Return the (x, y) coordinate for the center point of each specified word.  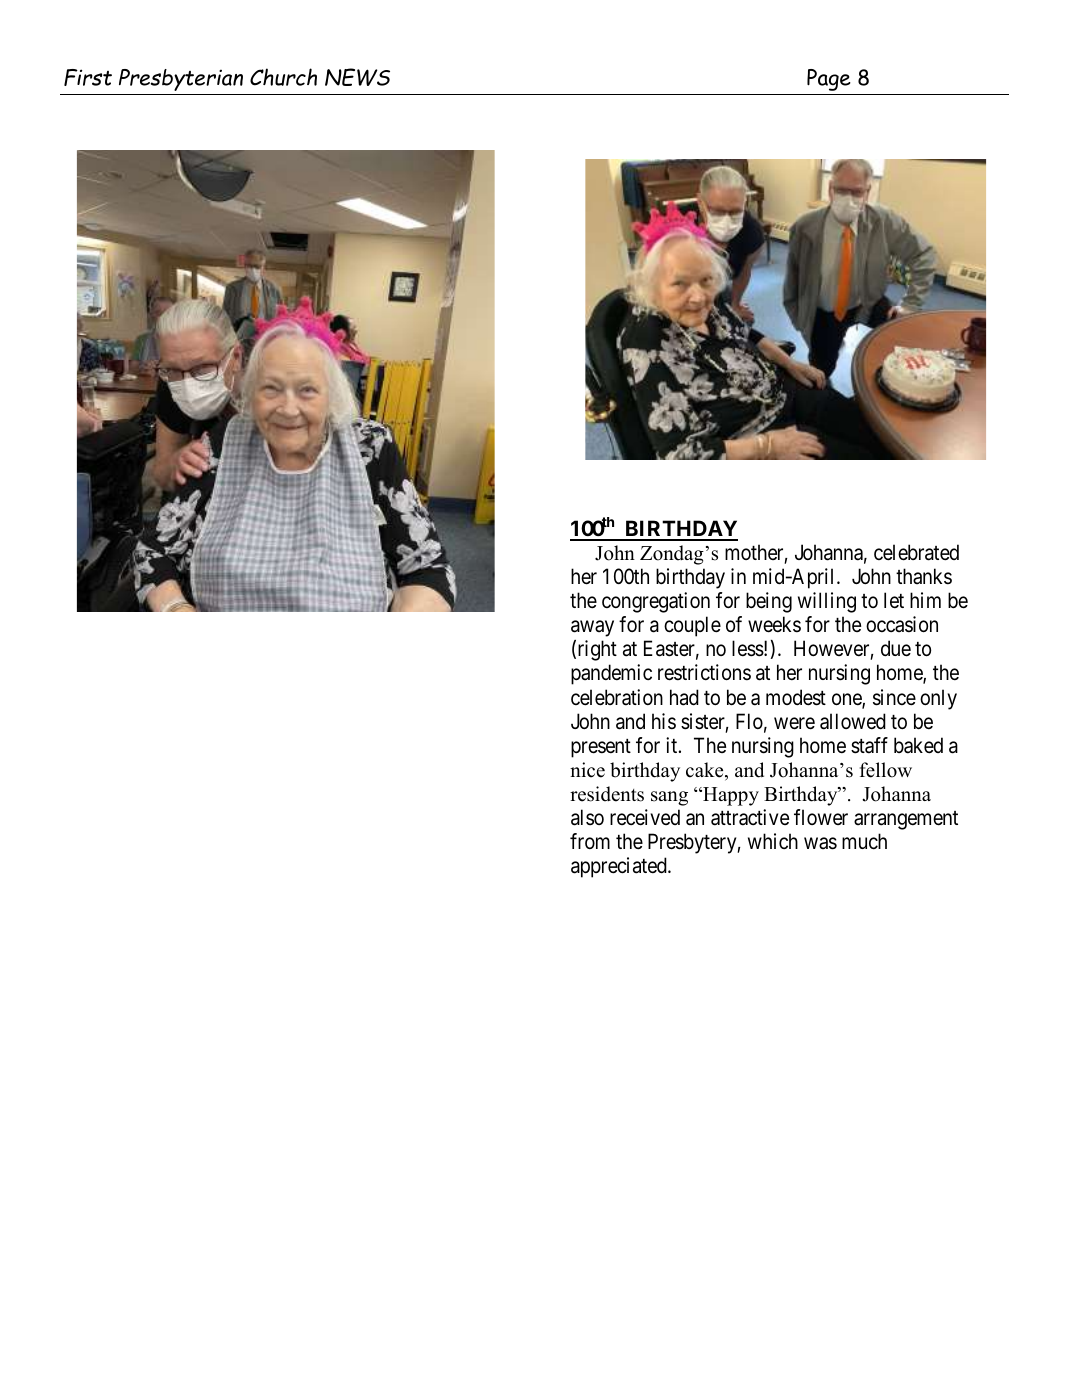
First (88, 77)
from (590, 841)
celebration (617, 697)
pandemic (611, 674)
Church (283, 77)
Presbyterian (181, 80)
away (592, 629)
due (896, 648)
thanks (924, 576)
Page (829, 80)
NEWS (357, 77)
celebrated (916, 552)
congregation (656, 602)
